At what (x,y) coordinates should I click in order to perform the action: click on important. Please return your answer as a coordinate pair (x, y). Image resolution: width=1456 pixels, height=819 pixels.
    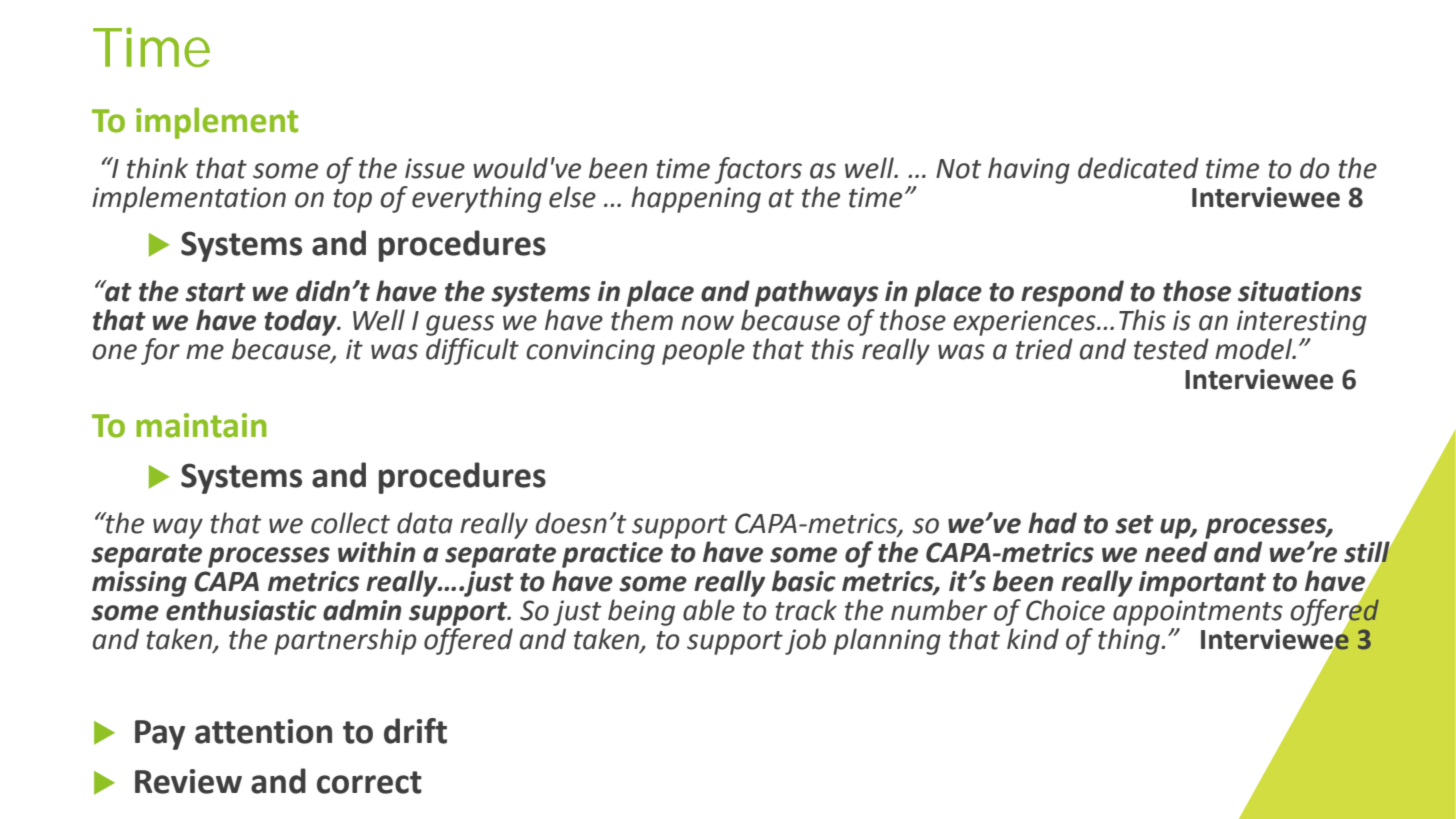
    Looking at the image, I should click on (1202, 584).
